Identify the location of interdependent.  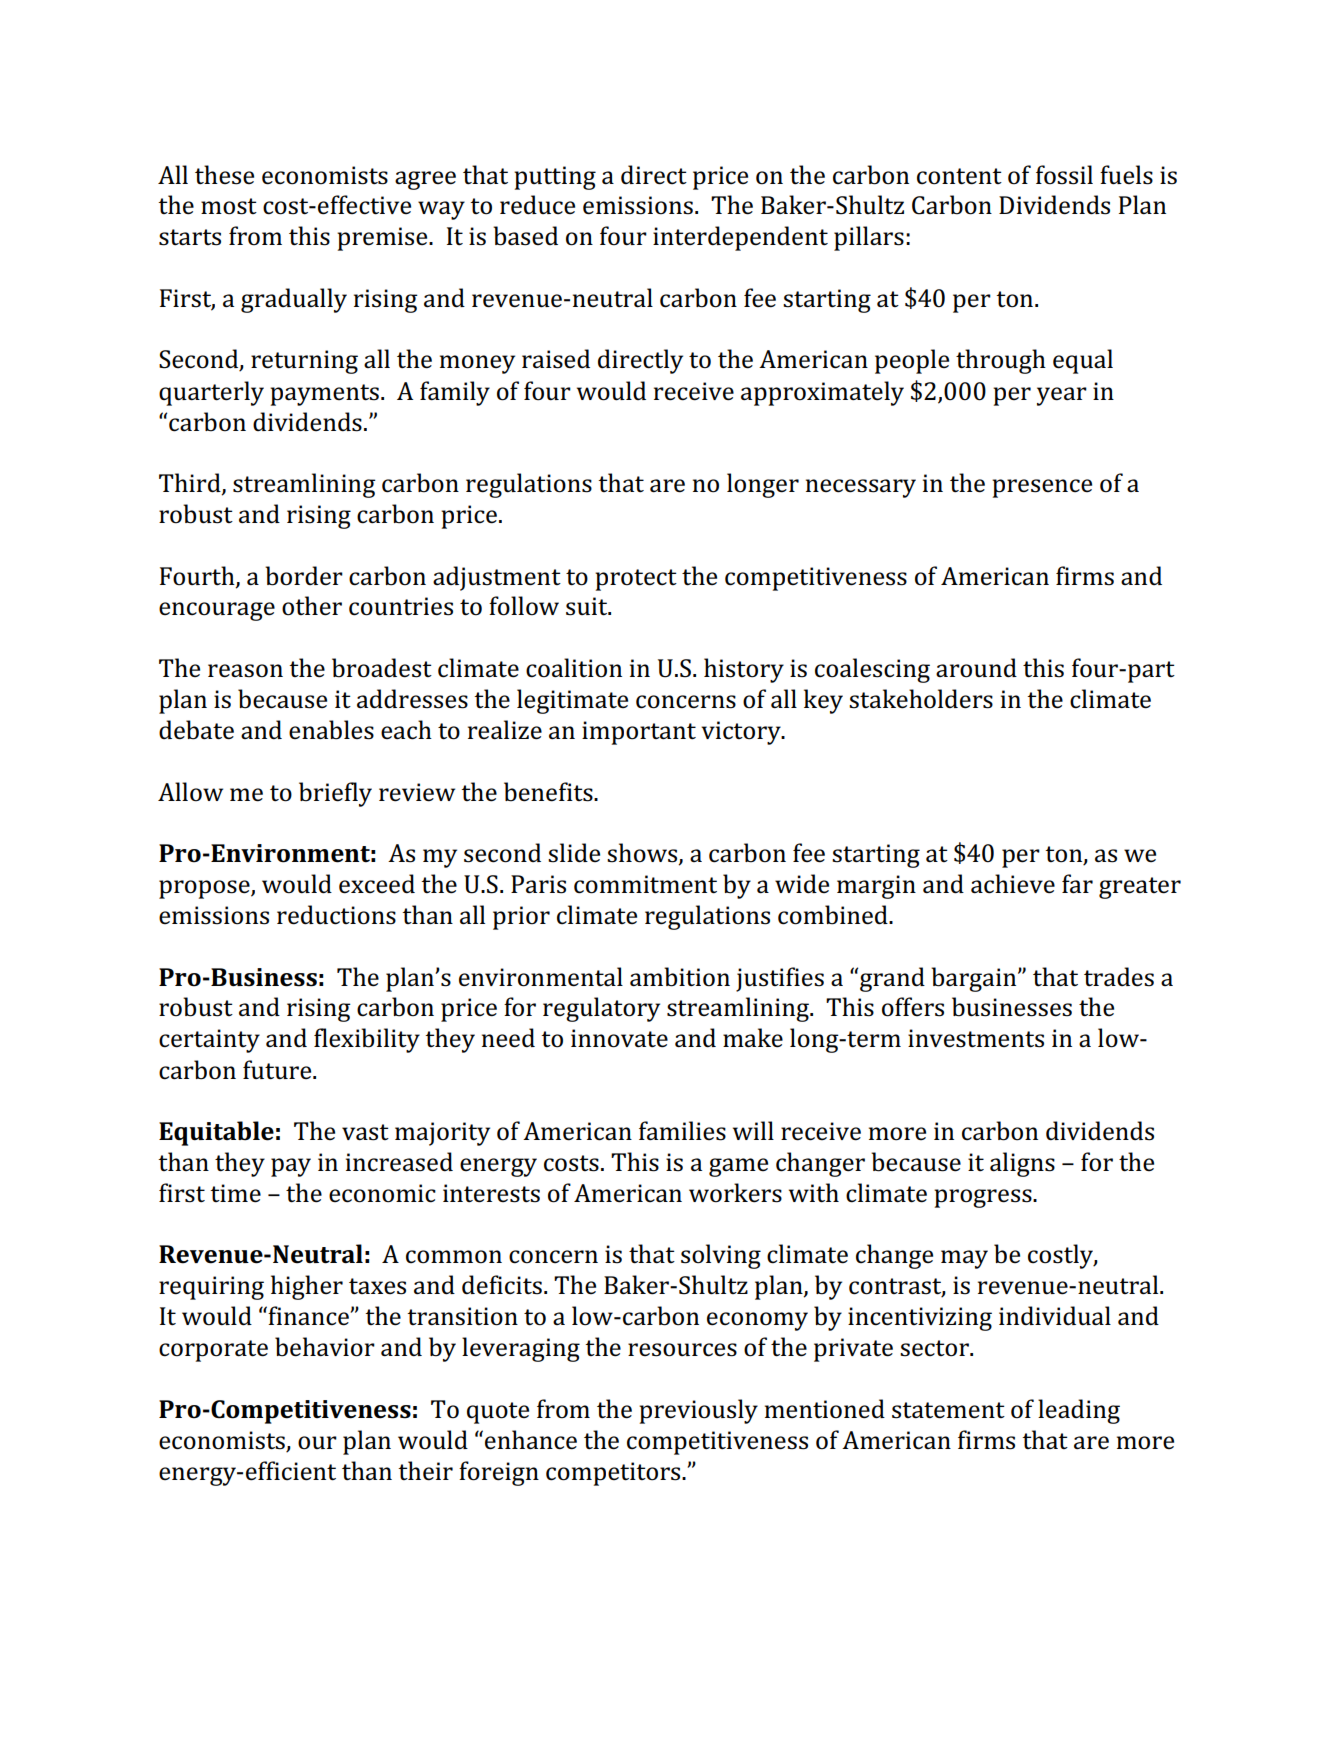
(740, 238).
